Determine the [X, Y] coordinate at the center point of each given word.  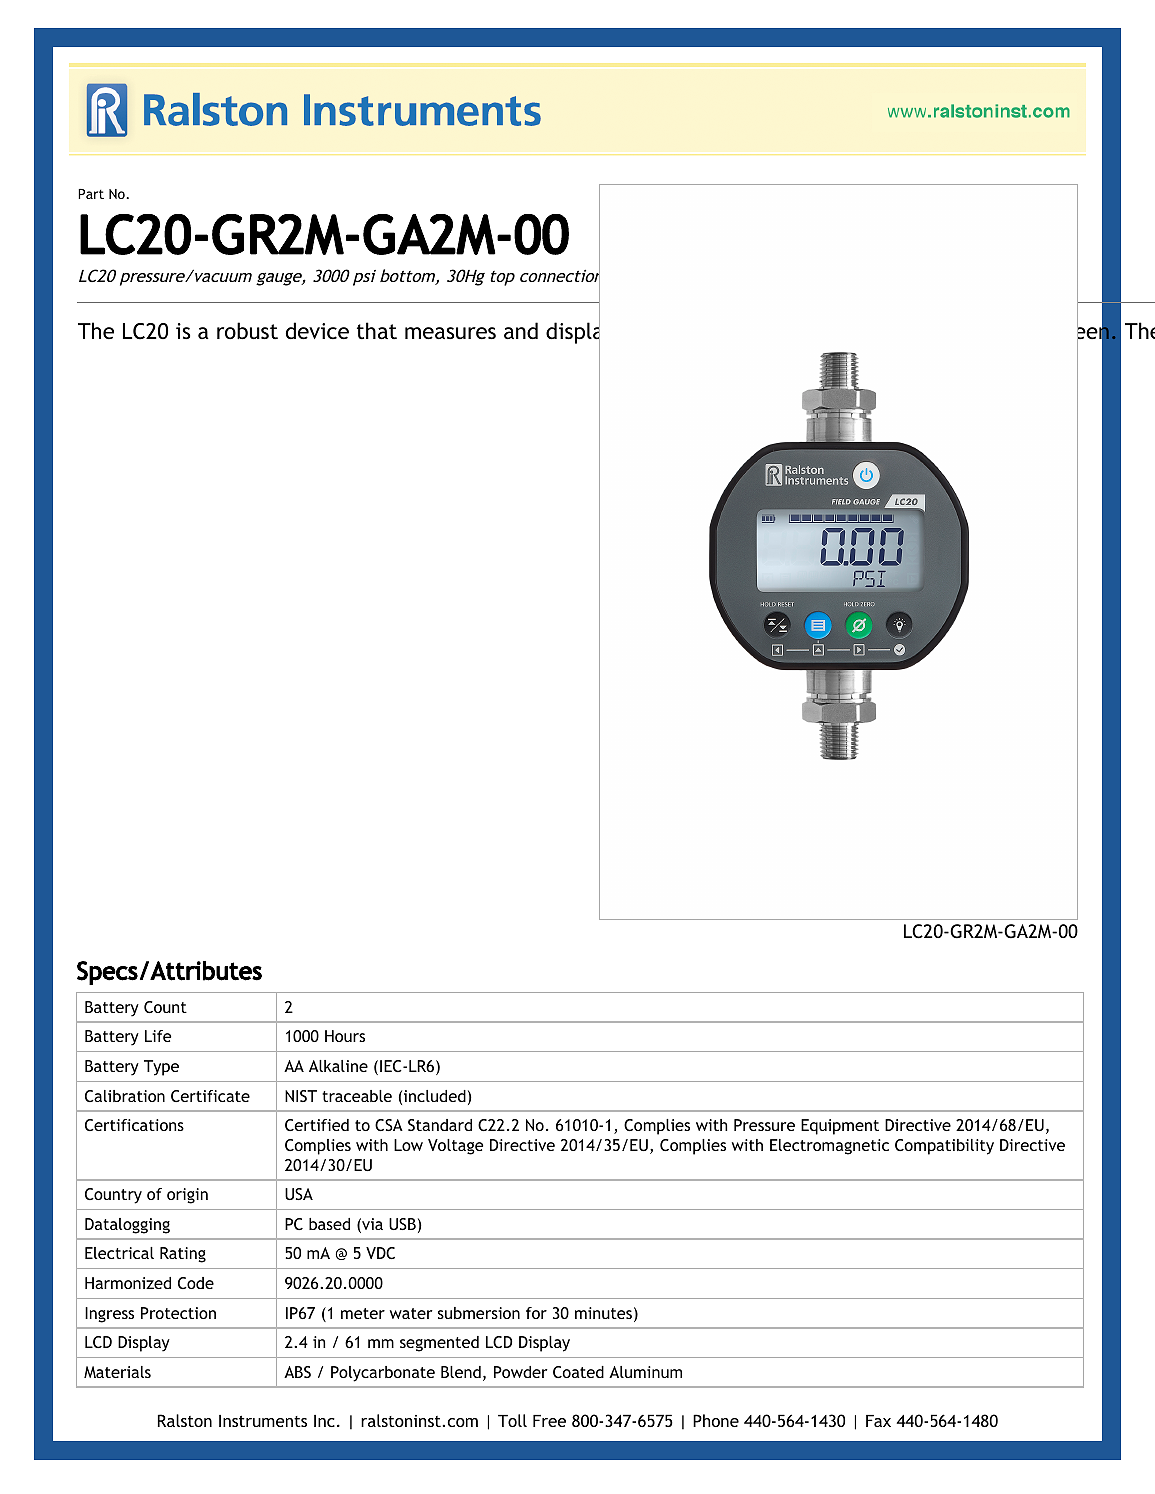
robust [247, 331]
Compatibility [944, 1147]
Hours [345, 1036]
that [377, 331]
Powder [520, 1372]
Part [91, 194]
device [317, 331]
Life [158, 1036]
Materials [117, 1372]
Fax [878, 1421]
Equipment [840, 1127]
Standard [440, 1125]
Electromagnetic [829, 1147]
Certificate [210, 1096]
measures [450, 333]
